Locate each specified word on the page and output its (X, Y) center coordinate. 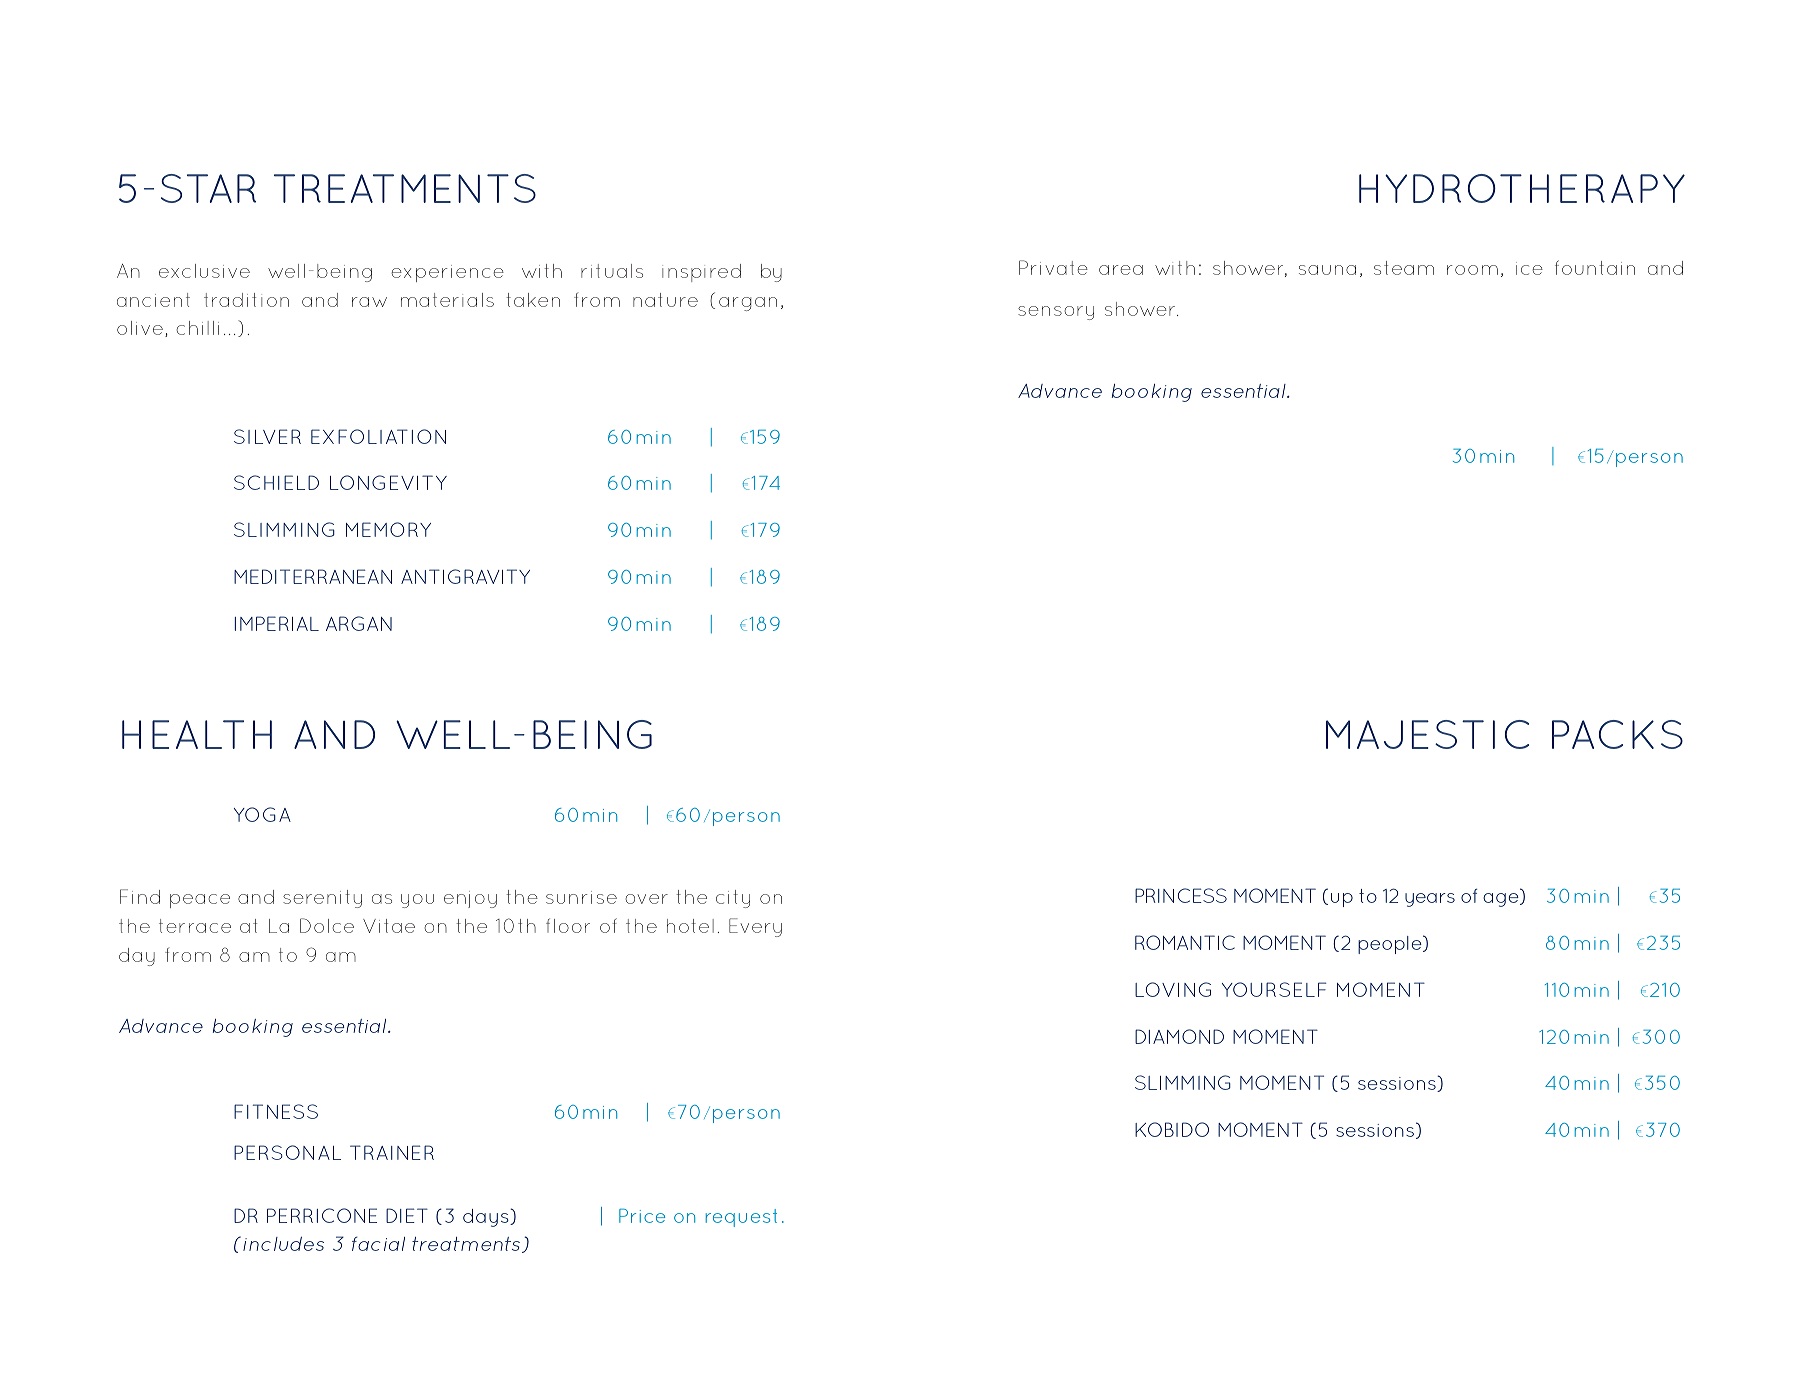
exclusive (204, 271)
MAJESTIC (1427, 734)
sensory (1056, 313)
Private (1053, 267)
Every (755, 927)
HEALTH (197, 734)
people (1391, 944)
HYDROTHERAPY (1522, 188)
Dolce (327, 925)
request (741, 1218)
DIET (407, 1215)
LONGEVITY (388, 482)
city (733, 899)
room (1472, 270)
